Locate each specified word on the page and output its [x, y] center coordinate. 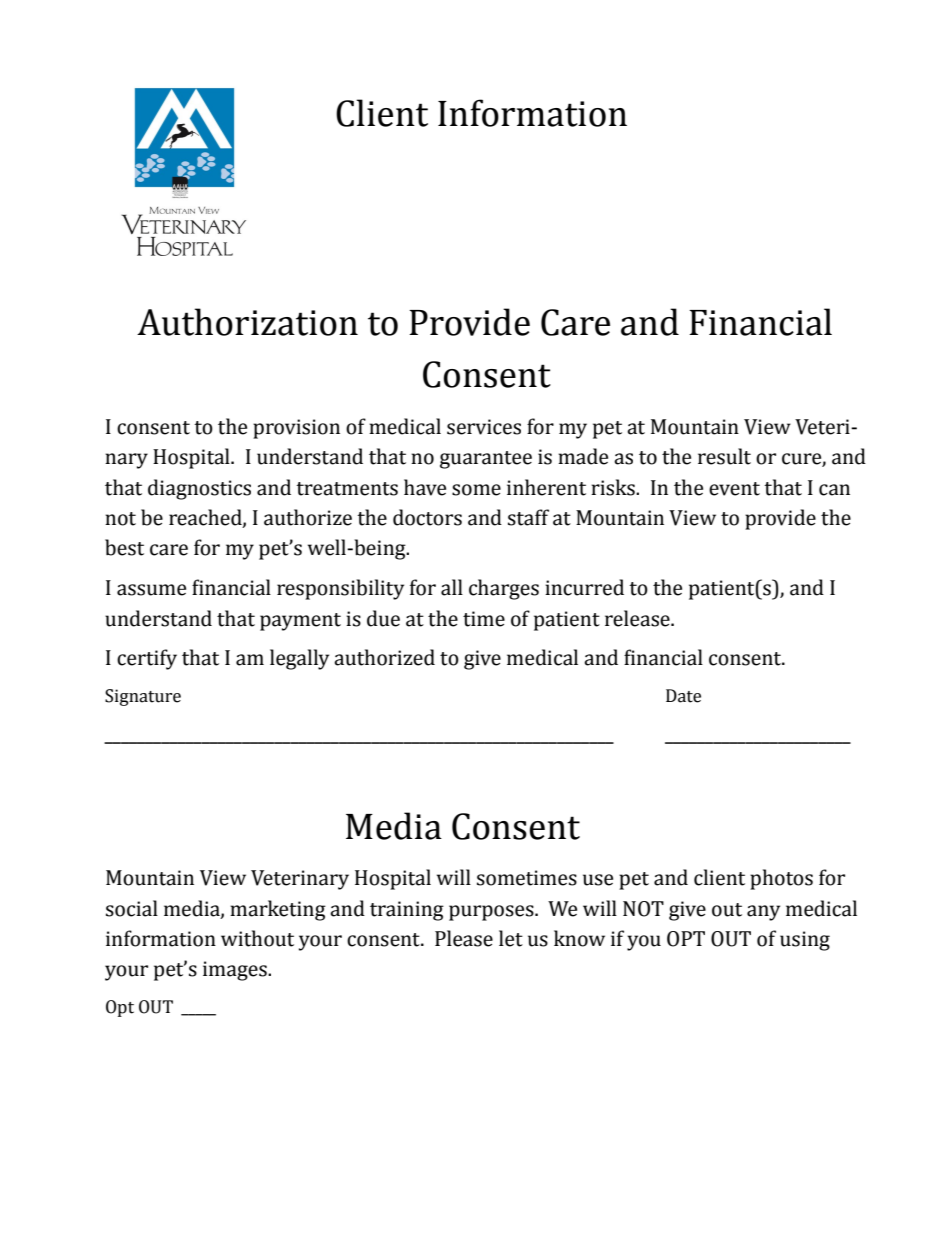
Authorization [247, 322]
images [236, 971]
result [724, 456]
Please [464, 938]
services [484, 427]
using [805, 941]
